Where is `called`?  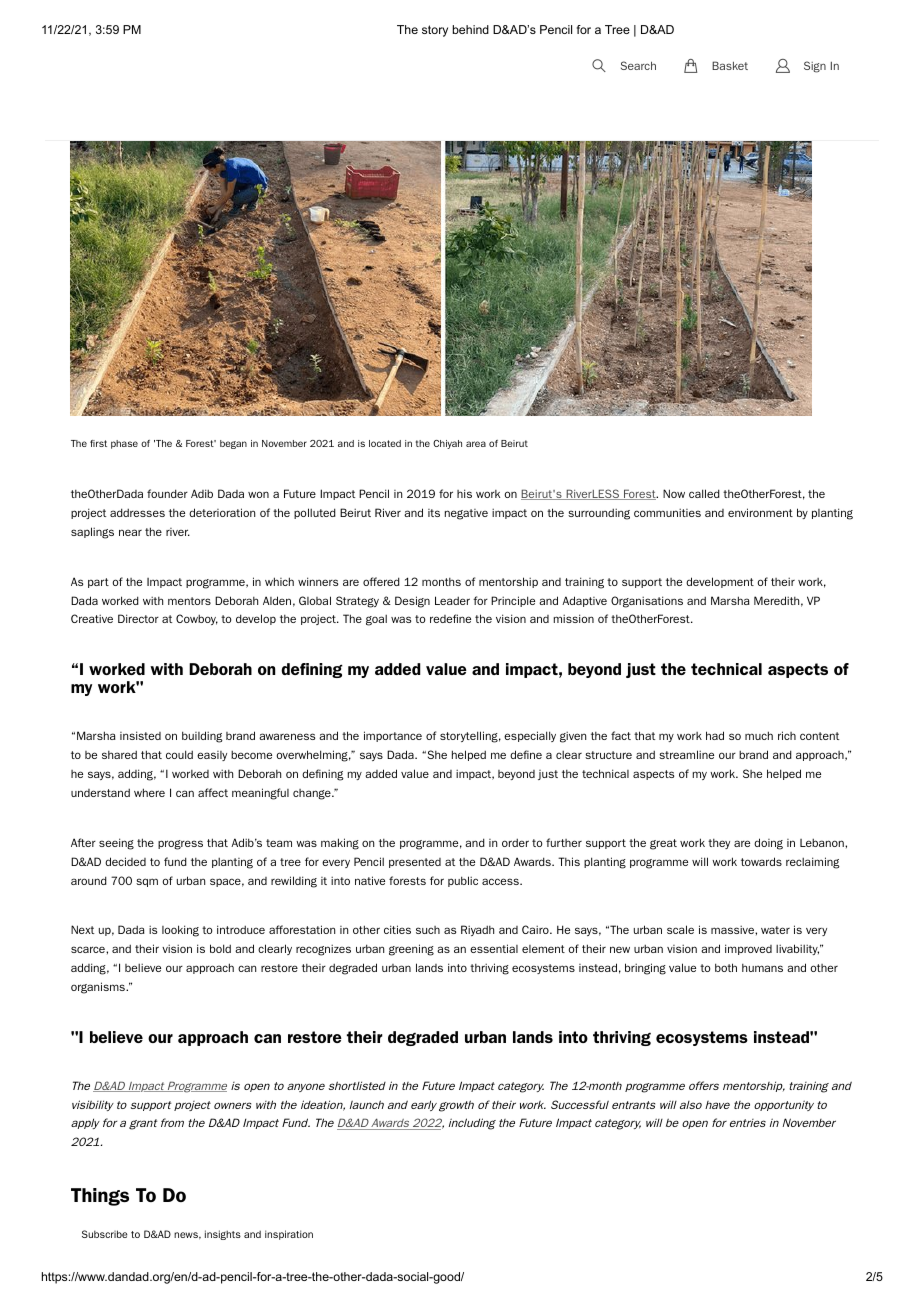
called is located at coordinates (704, 493).
